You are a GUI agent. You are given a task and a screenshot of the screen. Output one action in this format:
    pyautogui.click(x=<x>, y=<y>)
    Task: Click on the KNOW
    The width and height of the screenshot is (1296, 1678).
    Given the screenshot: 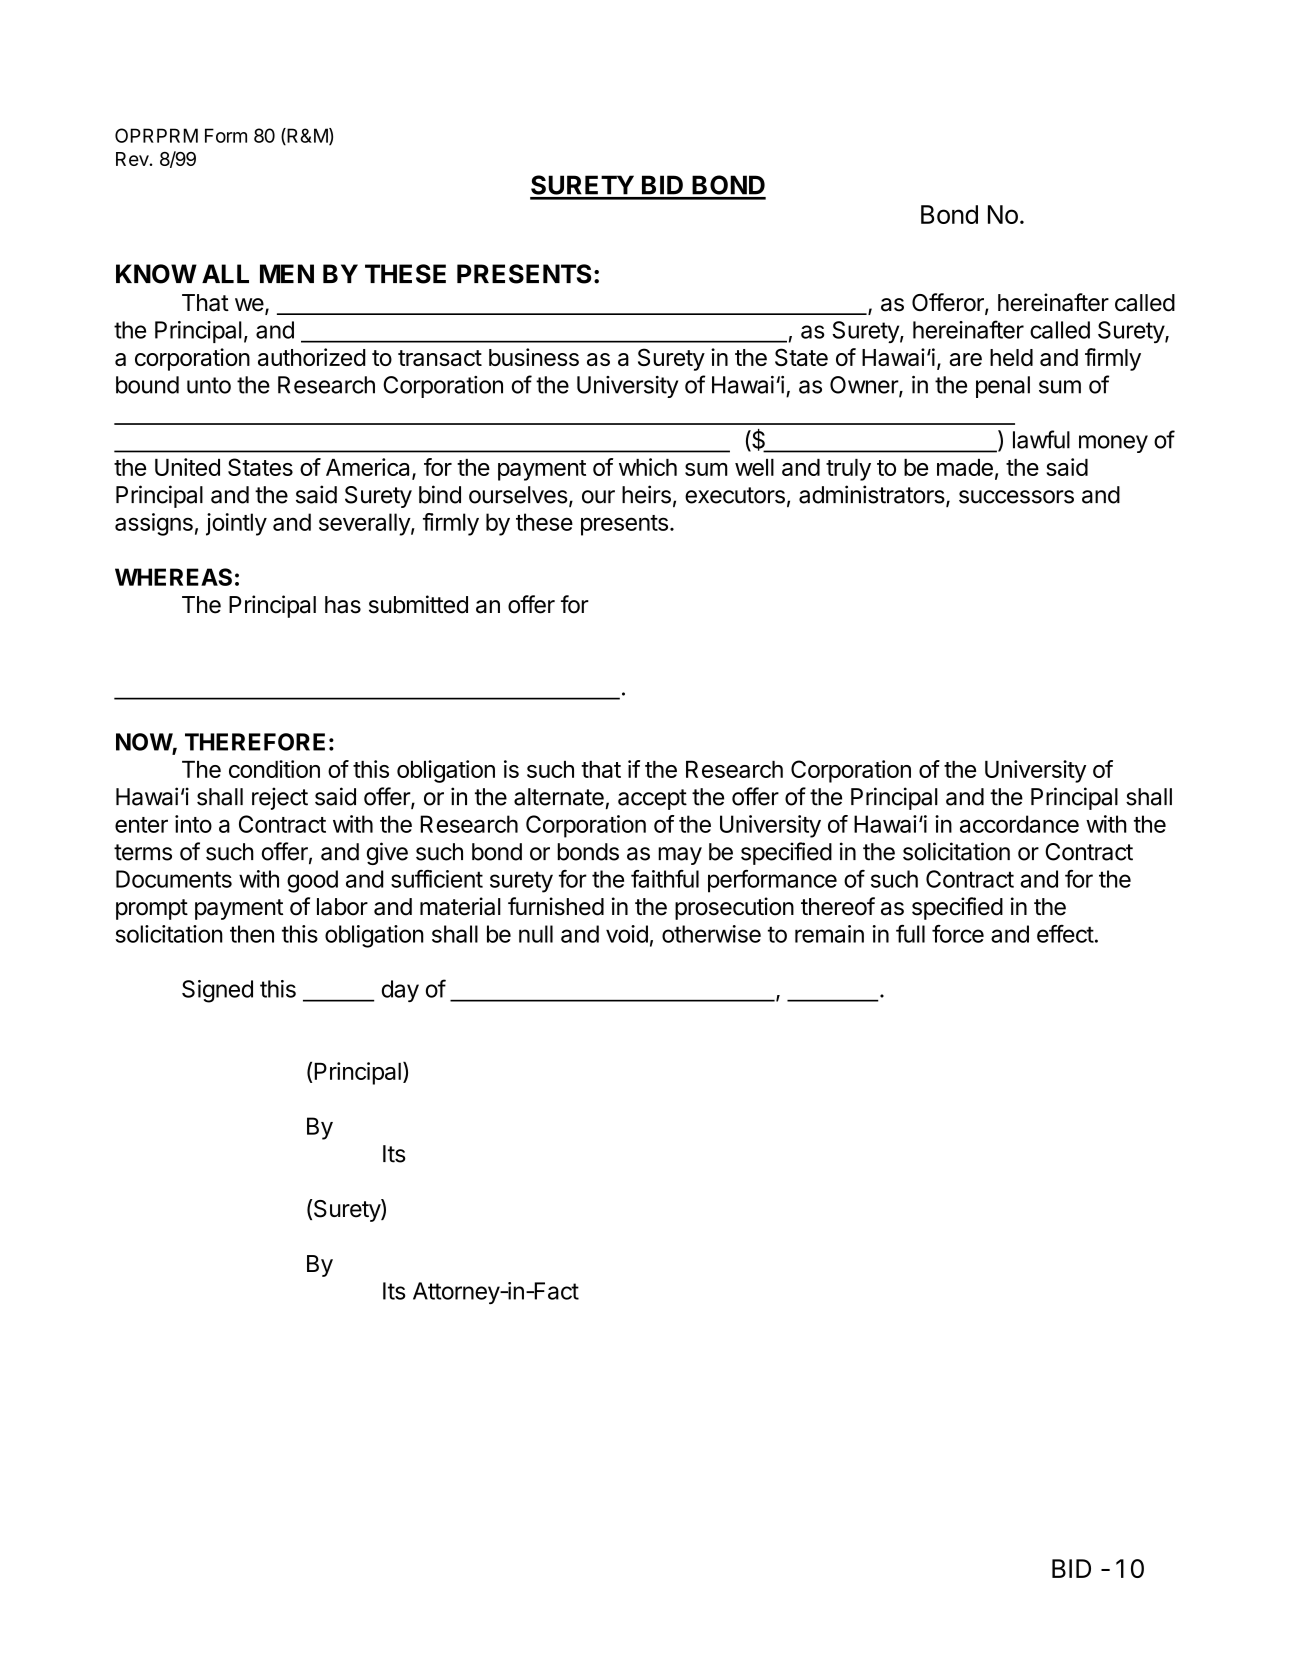 What is the action you would take?
    pyautogui.click(x=156, y=274)
